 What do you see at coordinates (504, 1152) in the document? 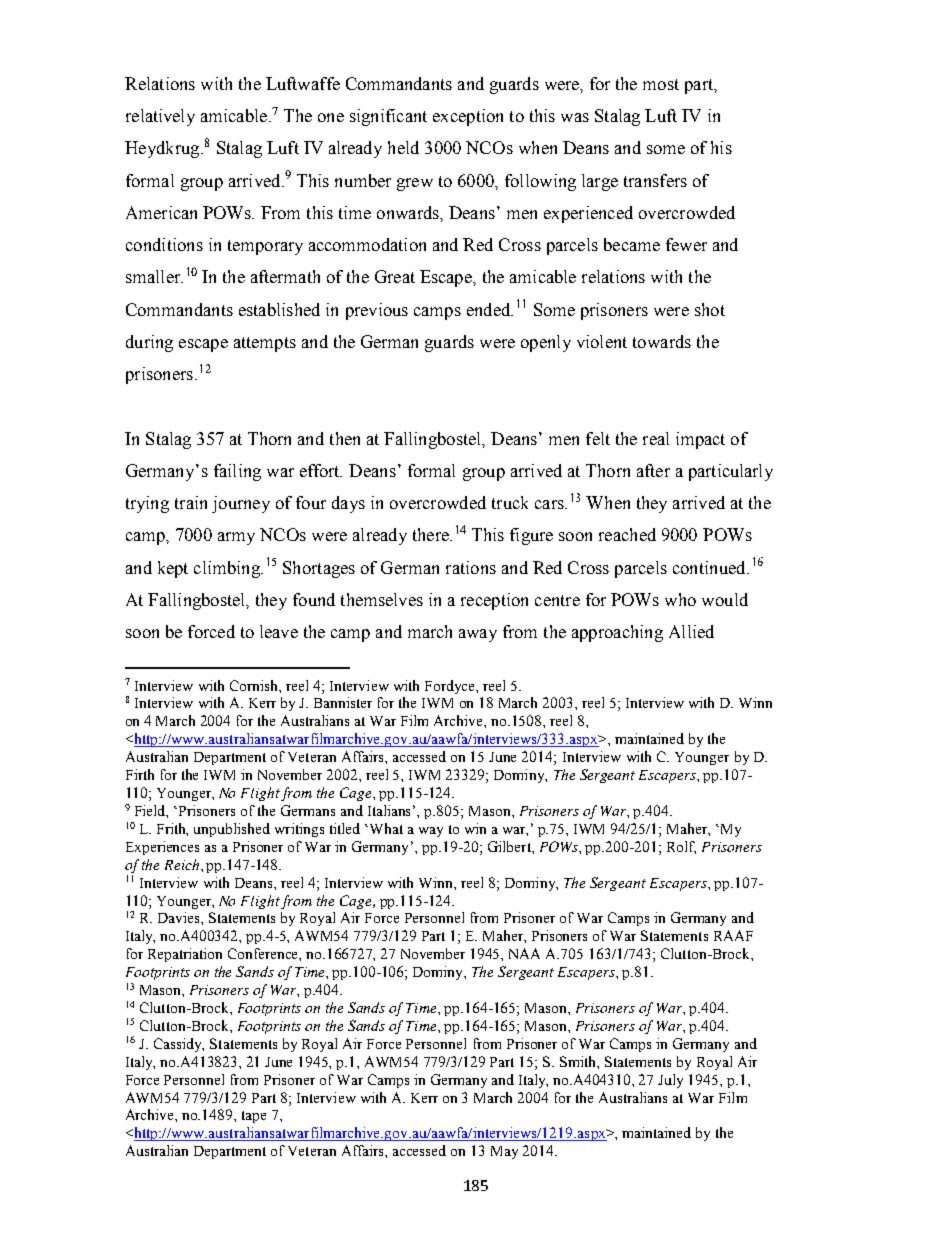
I see `May` at bounding box center [504, 1152].
